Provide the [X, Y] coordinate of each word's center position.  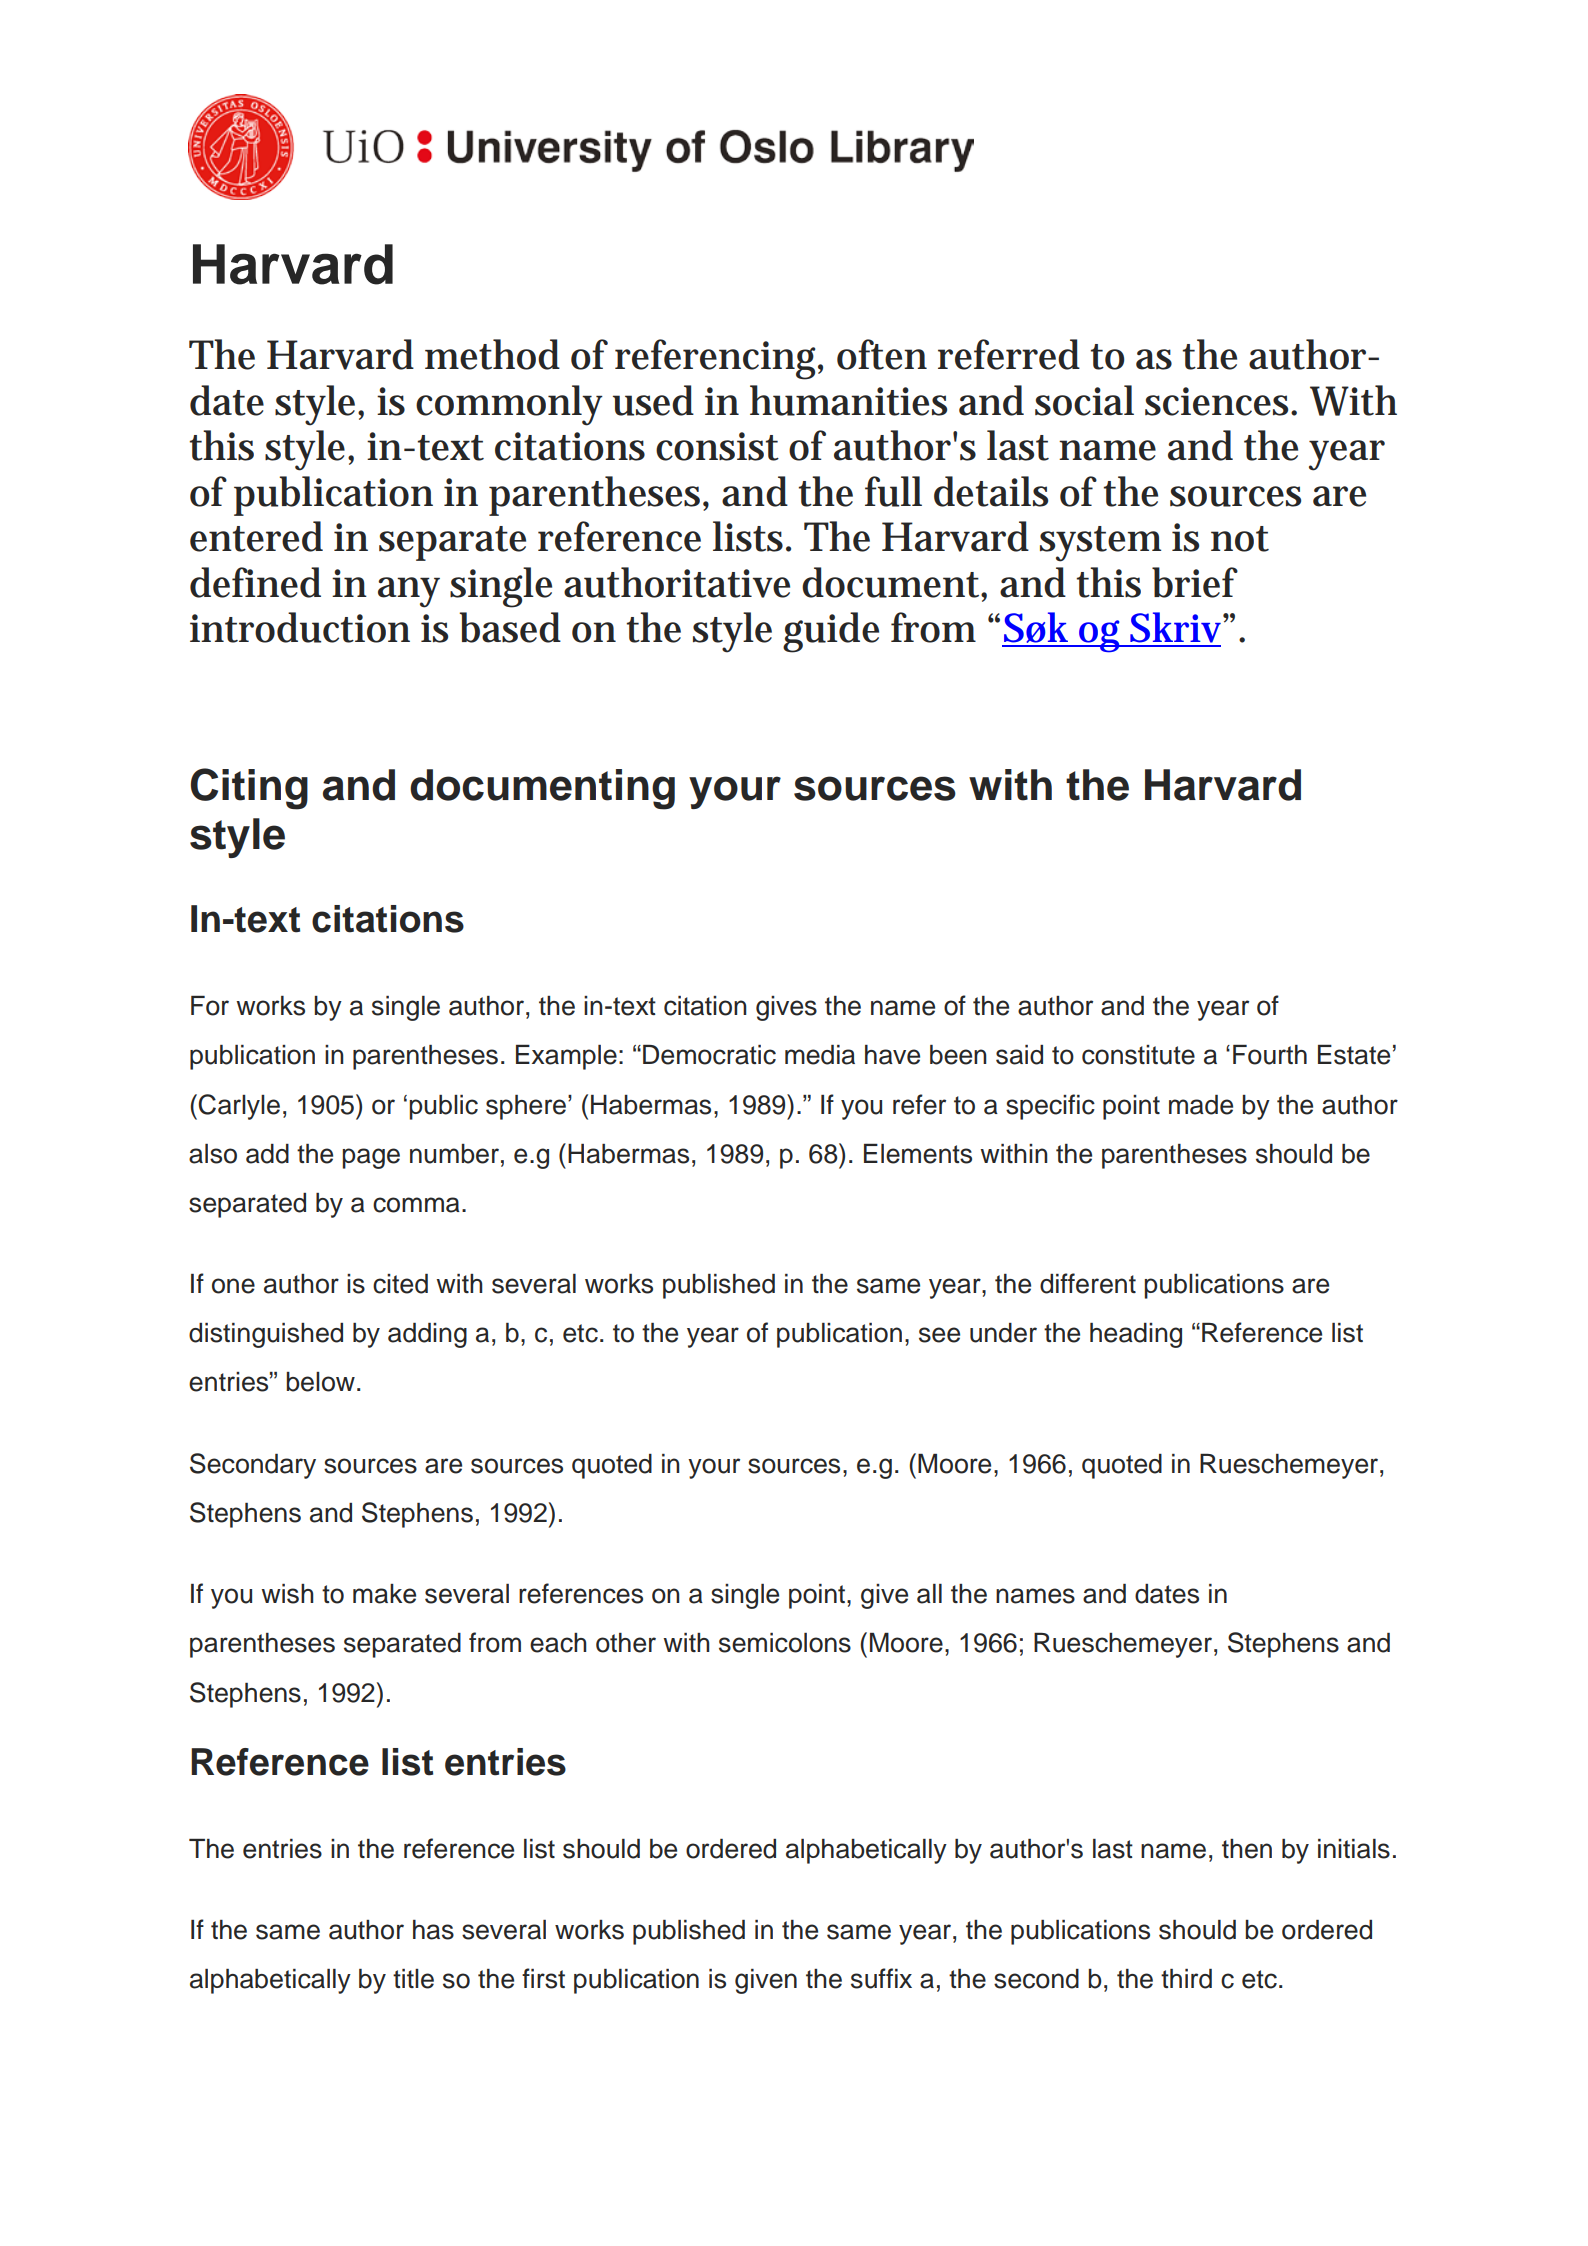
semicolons [785, 1643]
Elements [918, 1154]
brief [1195, 582]
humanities [848, 400]
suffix [881, 1978]
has [433, 1930]
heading [1136, 1335]
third [1186, 1979]
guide [831, 632]
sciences [1219, 401]
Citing [249, 789]
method [492, 354]
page [371, 1158]
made [1201, 1105]
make [384, 1594]
